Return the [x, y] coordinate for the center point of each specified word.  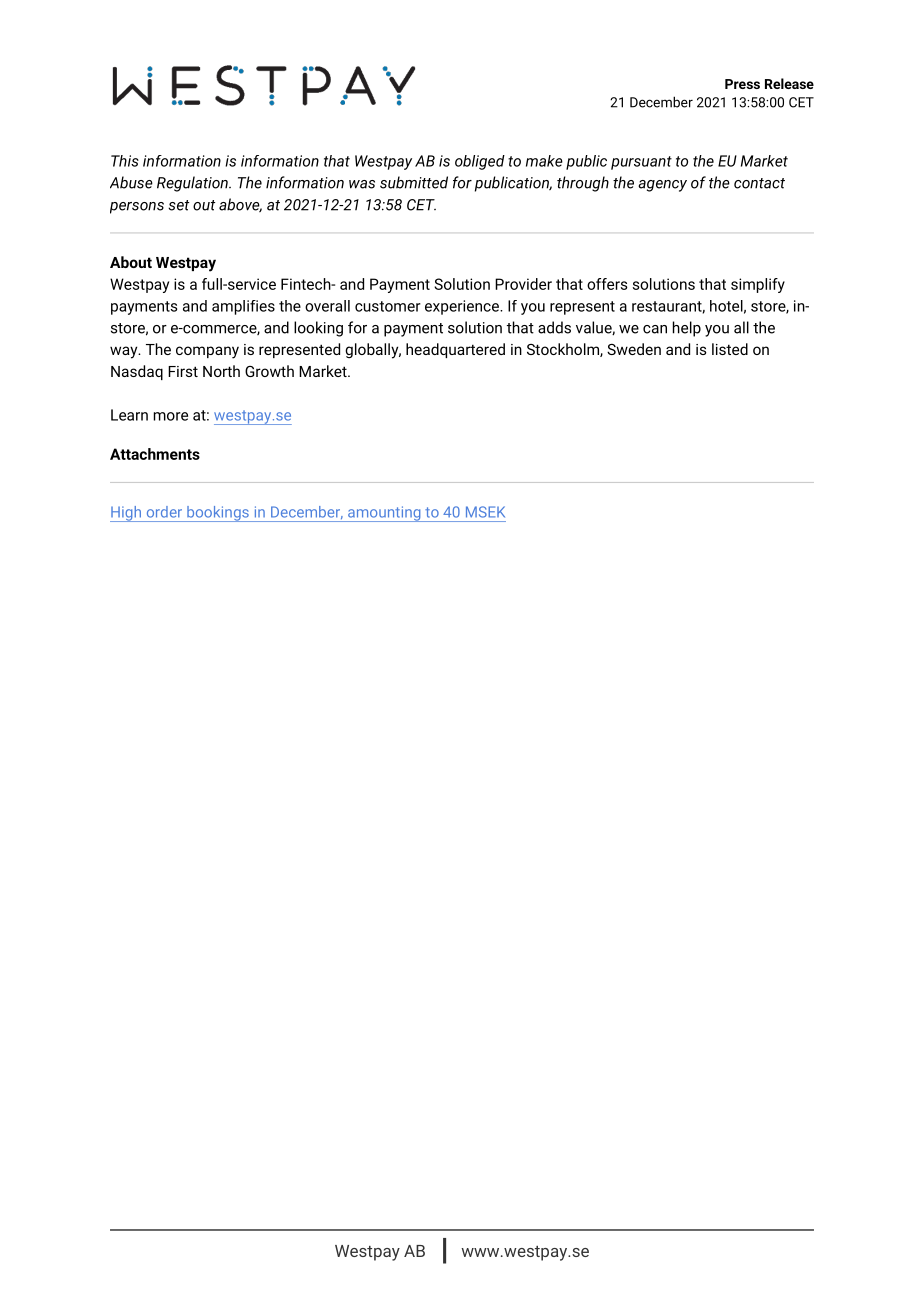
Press [742, 84]
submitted [414, 182]
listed [730, 349]
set [178, 205]
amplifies [243, 307]
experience [463, 307]
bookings [218, 514]
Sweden [634, 349]
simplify [758, 285]
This [125, 161]
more [171, 416]
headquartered [455, 350]
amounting [384, 514]
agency [662, 186]
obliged [480, 162]
